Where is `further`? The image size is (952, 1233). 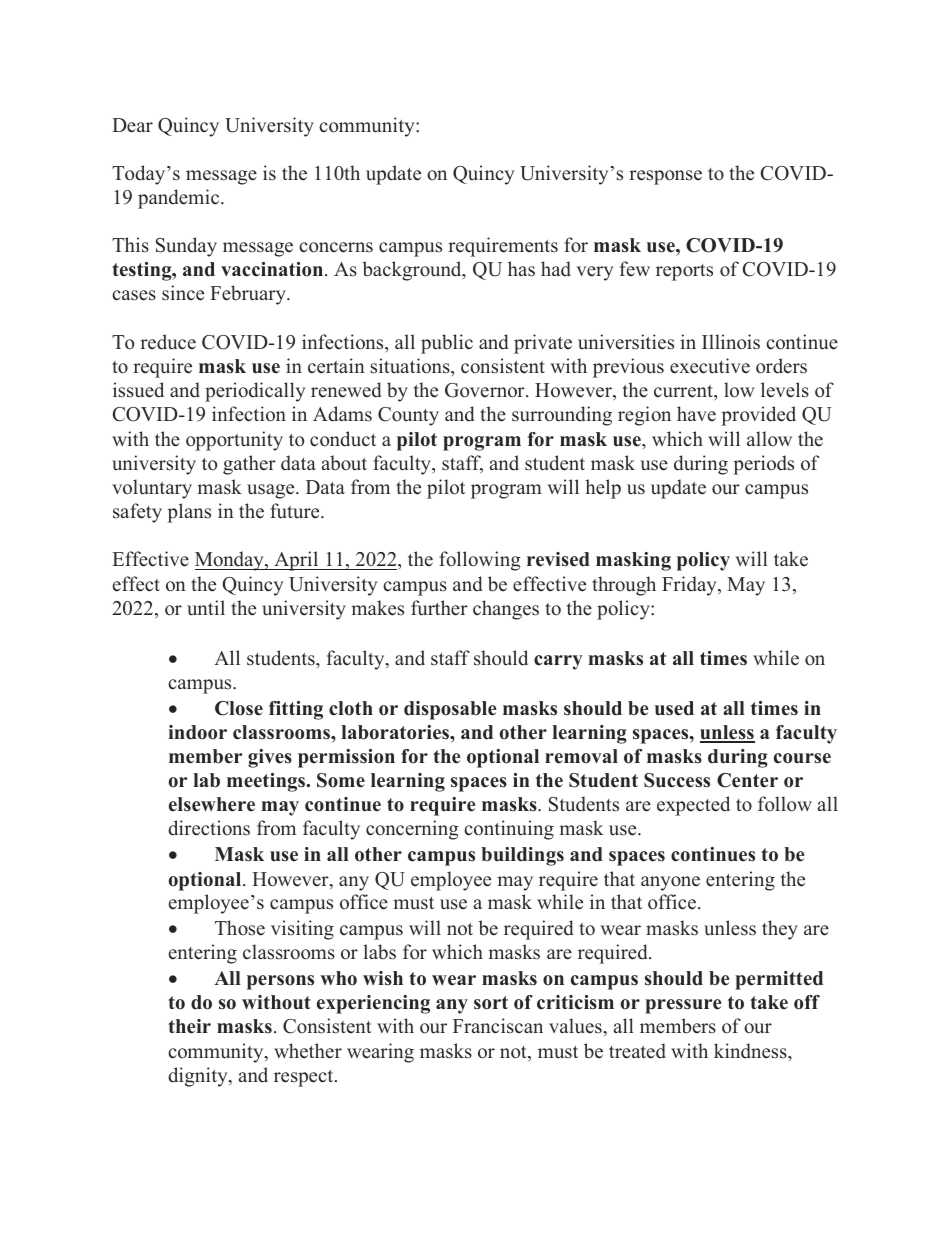 further is located at coordinates (439, 608).
